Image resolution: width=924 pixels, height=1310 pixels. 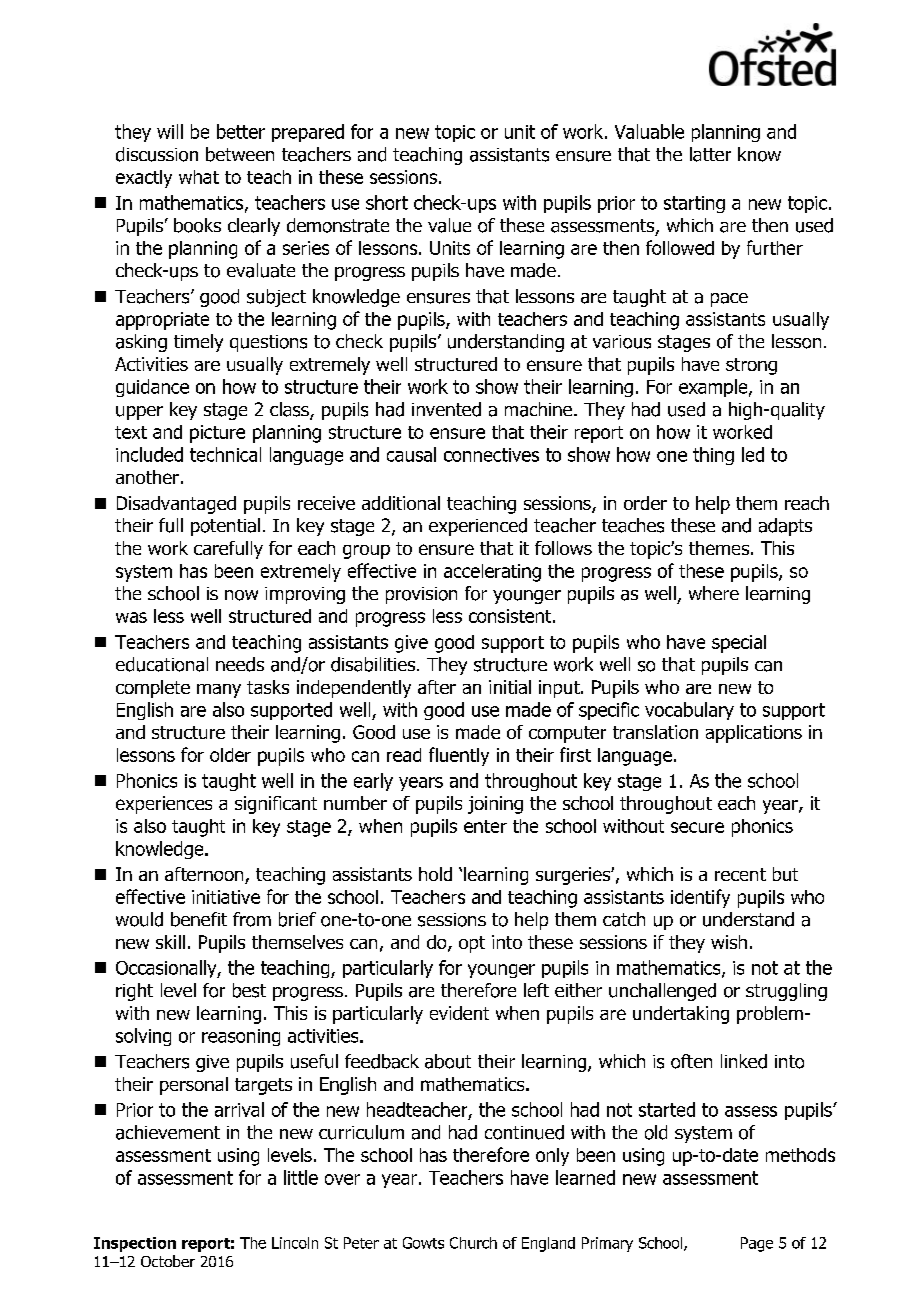 What do you see at coordinates (495, 805) in the screenshot?
I see `joining` at bounding box center [495, 805].
